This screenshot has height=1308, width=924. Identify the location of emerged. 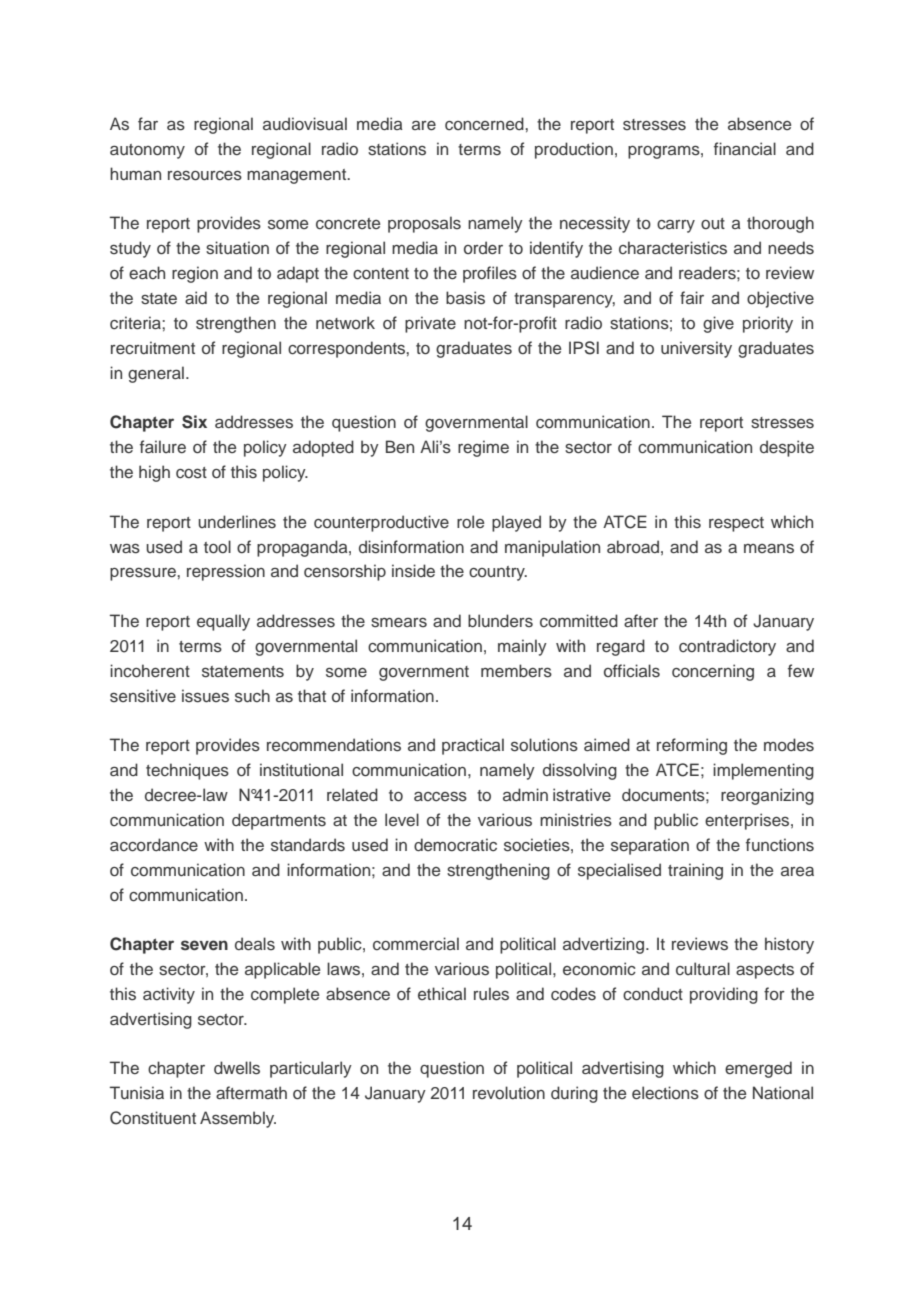
(758, 1069).
